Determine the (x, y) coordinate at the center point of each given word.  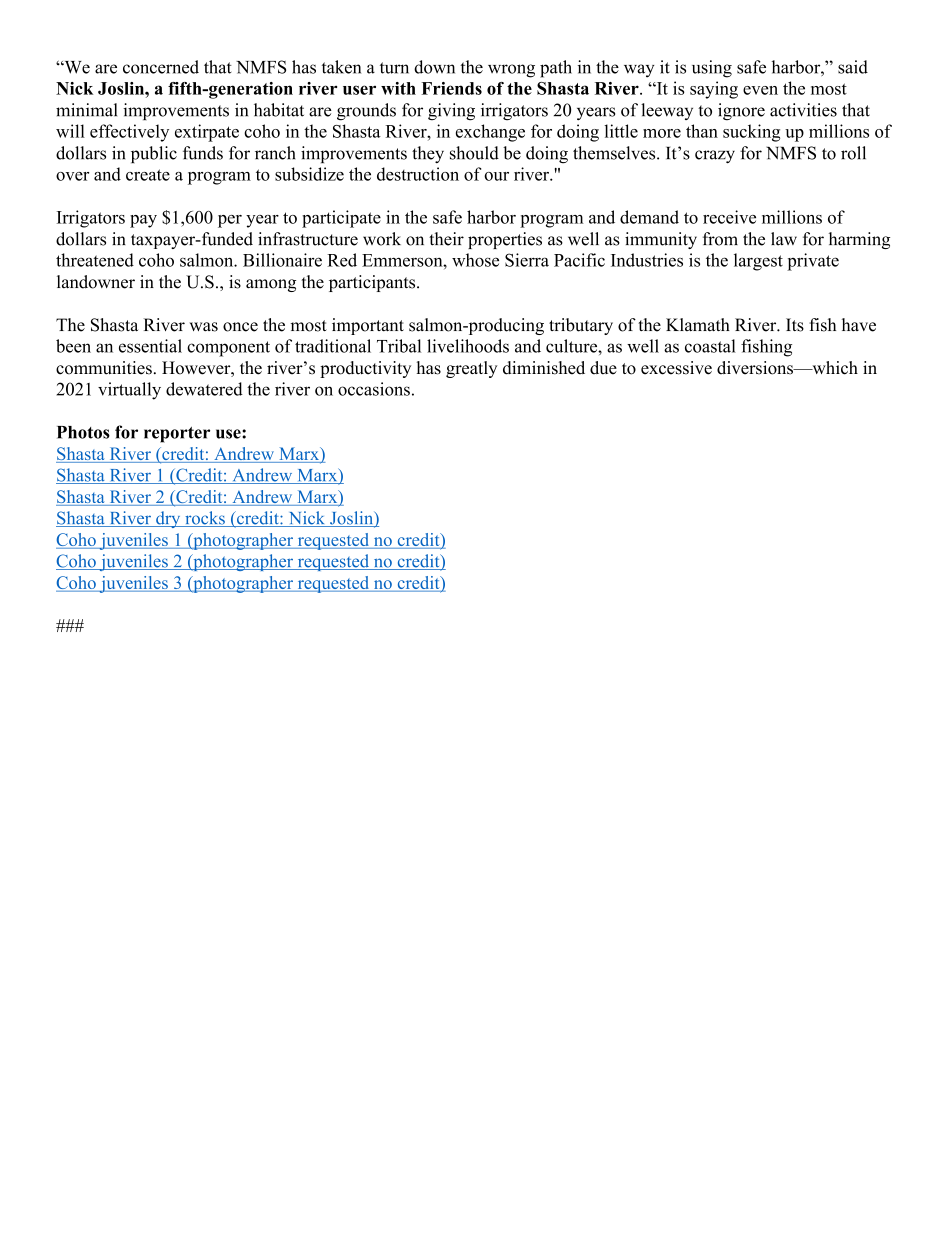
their (446, 239)
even (760, 90)
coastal (710, 346)
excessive (676, 368)
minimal (86, 110)
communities (104, 368)
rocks (205, 519)
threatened (95, 260)
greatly (471, 369)
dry (168, 519)
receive (729, 217)
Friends (451, 88)
